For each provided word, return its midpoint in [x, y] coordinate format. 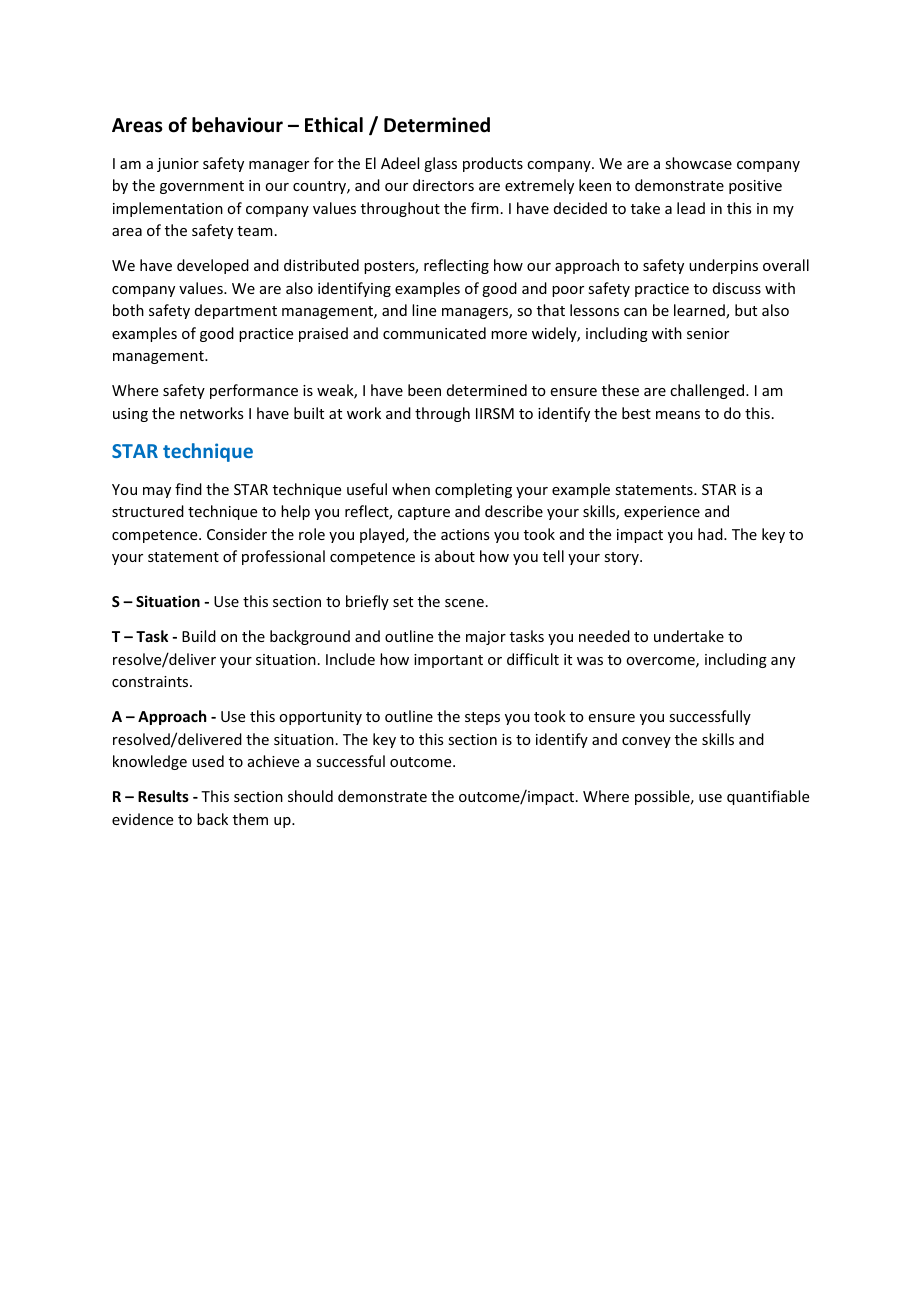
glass [440, 164]
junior [178, 165]
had [711, 534]
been [424, 390]
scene [464, 603]
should [310, 796]
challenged [708, 391]
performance [254, 391]
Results [163, 796]
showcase [698, 163]
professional [283, 557]
